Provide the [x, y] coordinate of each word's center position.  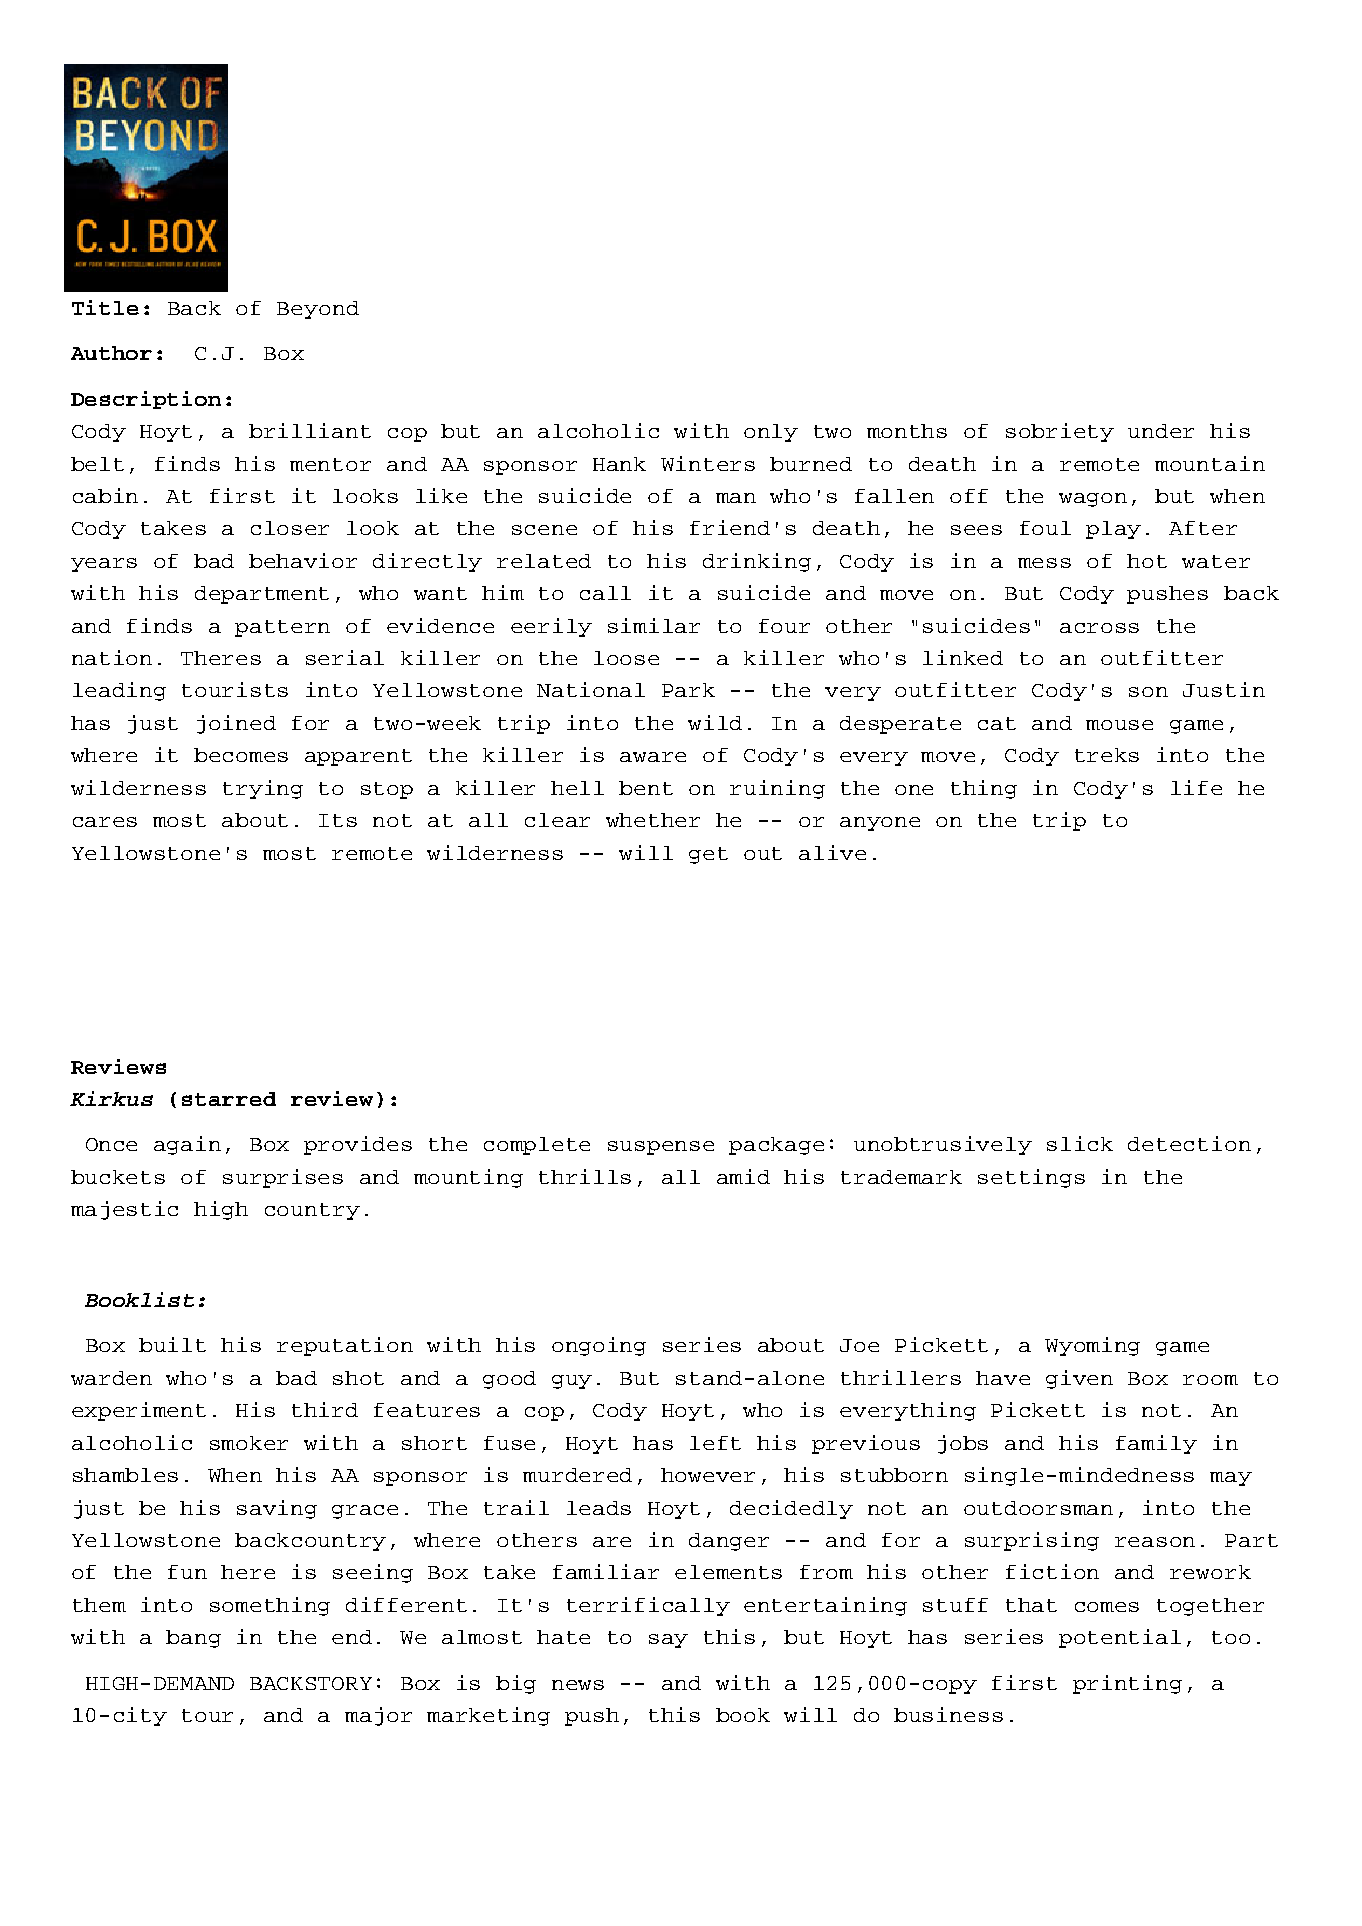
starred [229, 1099]
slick [1080, 1143]
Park [688, 690]
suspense [661, 1148]
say [668, 1641]
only [771, 433]
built [172, 1344]
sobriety [1060, 432]
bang [193, 1639]
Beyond [318, 310]
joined [236, 724]
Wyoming [1092, 1346]
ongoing [599, 1346]
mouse [1119, 725]
